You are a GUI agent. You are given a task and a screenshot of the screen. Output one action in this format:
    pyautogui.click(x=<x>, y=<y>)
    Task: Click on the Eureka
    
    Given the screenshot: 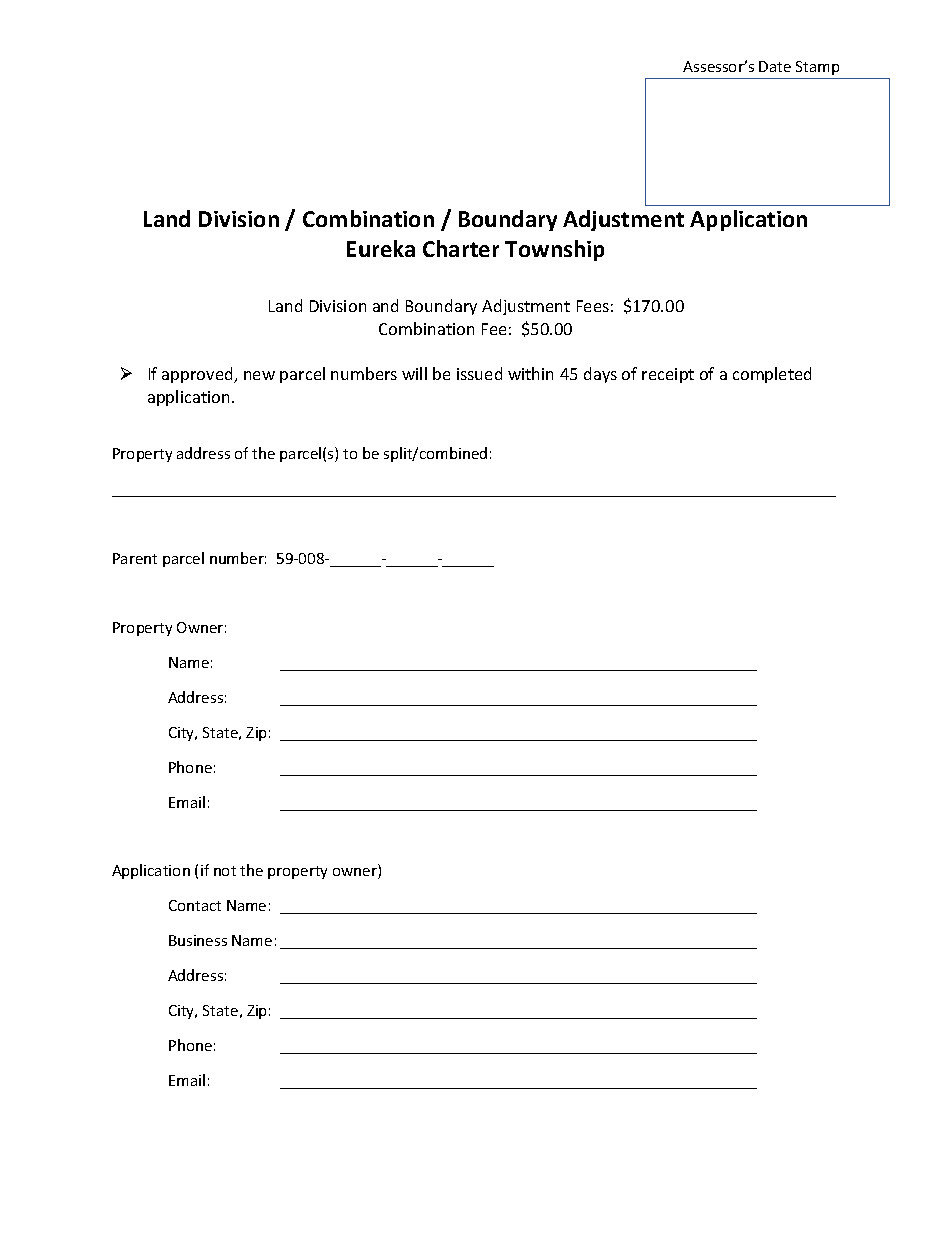 What is the action you would take?
    pyautogui.click(x=381, y=248)
